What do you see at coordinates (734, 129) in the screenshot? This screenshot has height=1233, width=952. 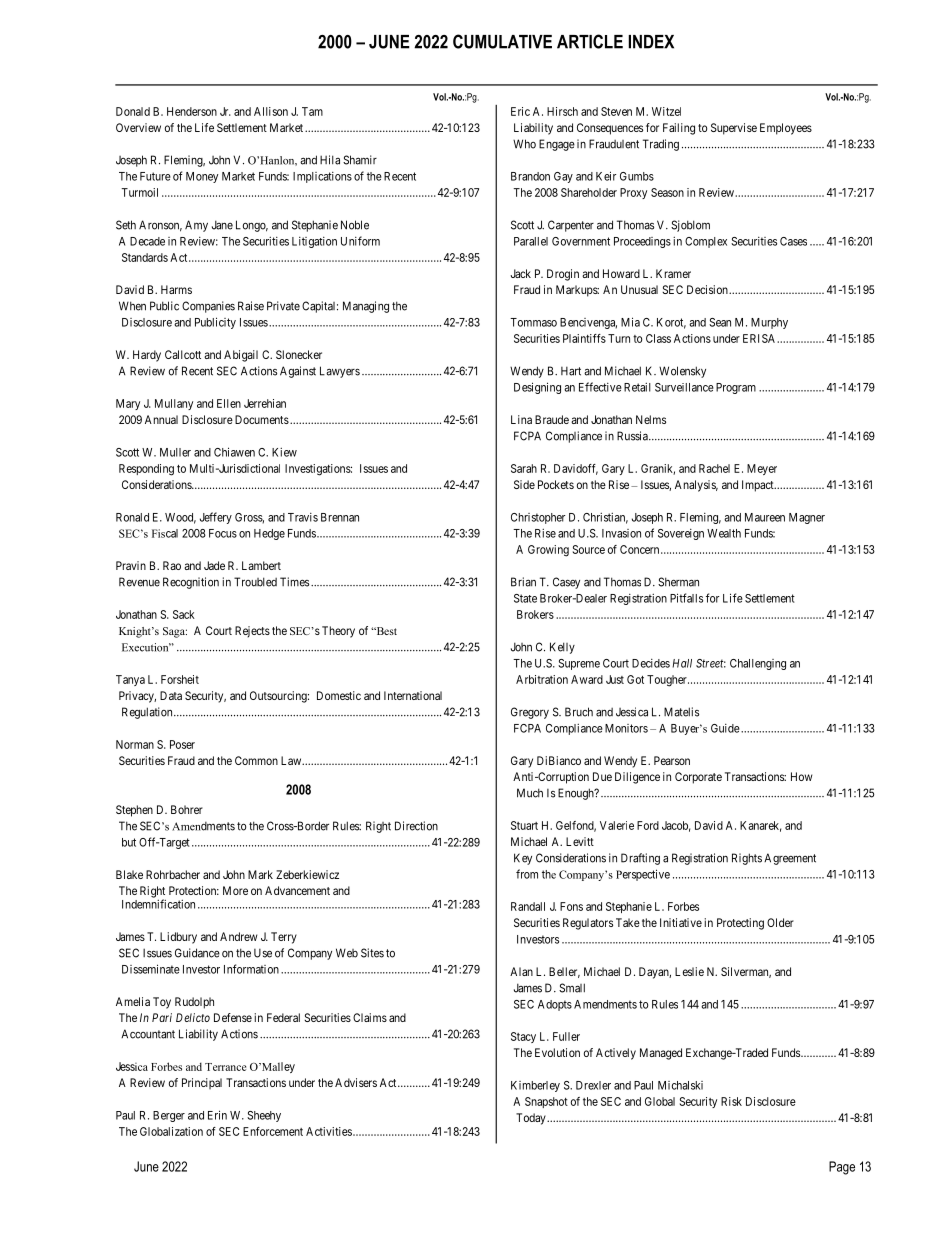 I see `Supervise` at bounding box center [734, 129].
